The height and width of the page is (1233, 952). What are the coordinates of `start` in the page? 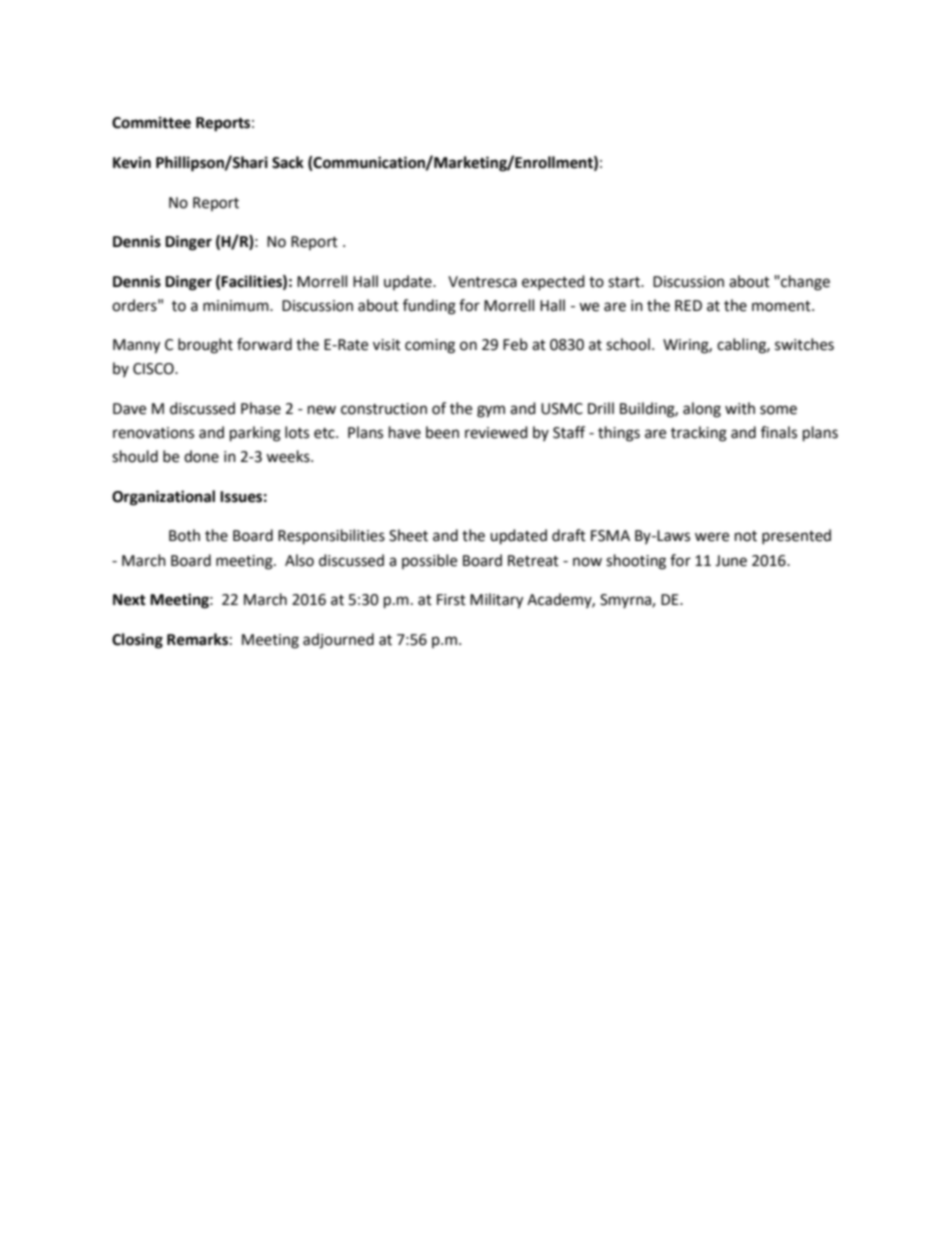 It's located at (625, 282).
